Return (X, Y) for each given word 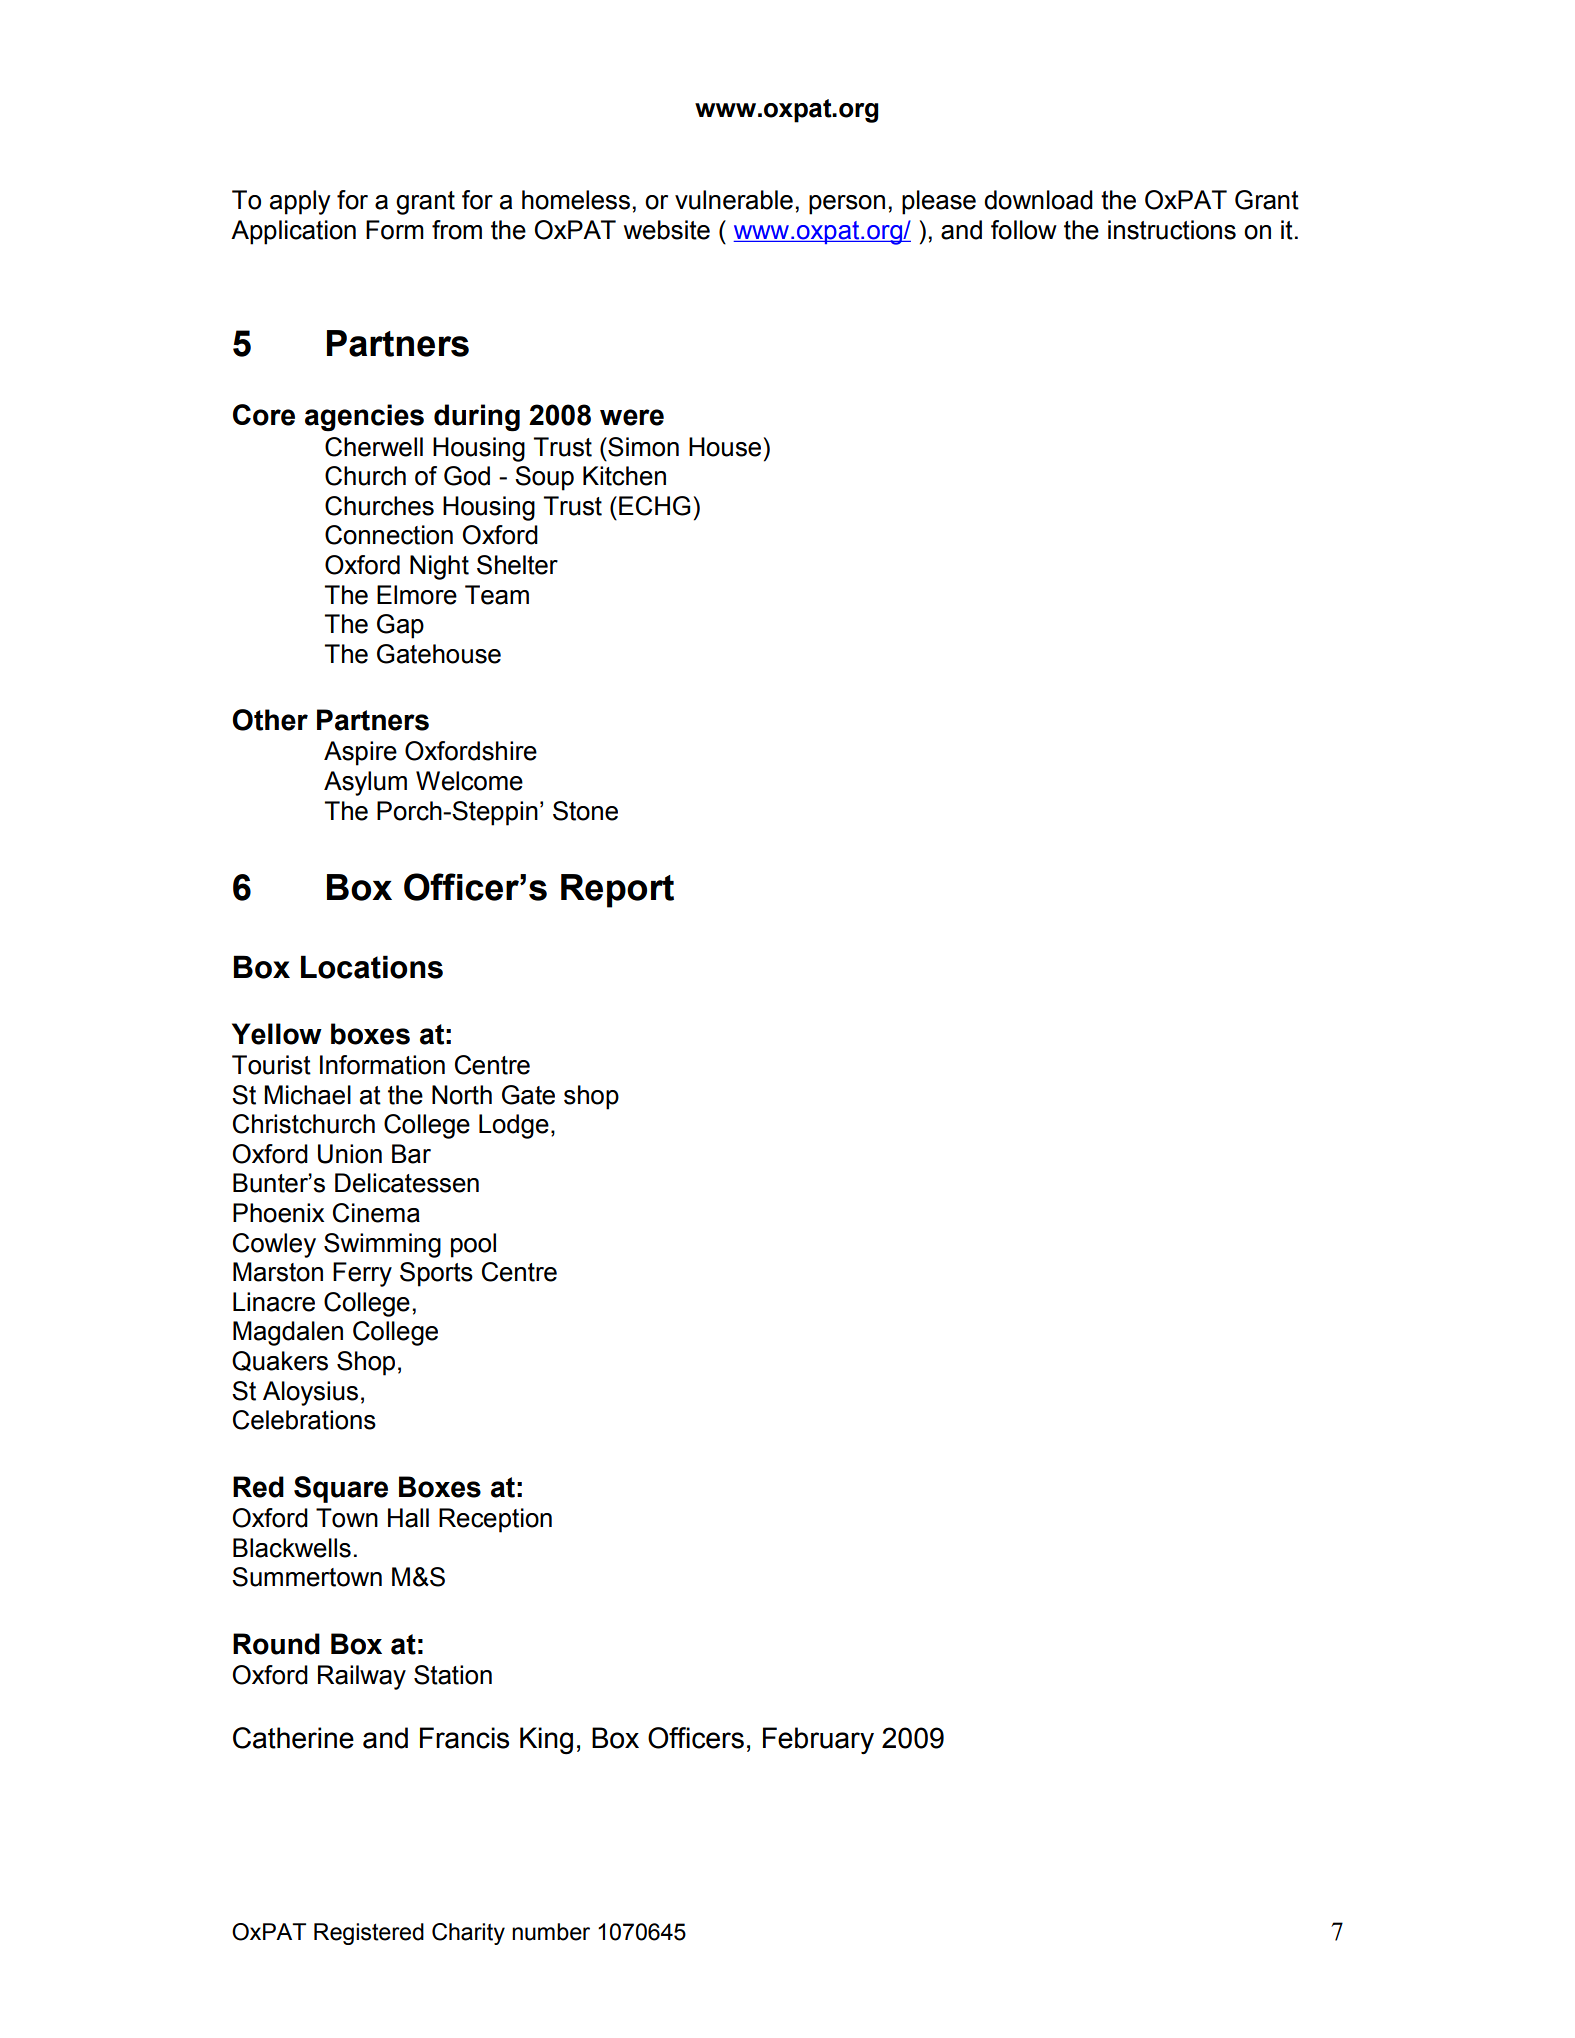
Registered (369, 1934)
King (546, 1741)
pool (473, 1245)
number (551, 1932)
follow (1024, 230)
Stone (585, 811)
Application (293, 232)
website (667, 230)
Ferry (362, 1274)
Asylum (365, 783)
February (818, 1740)
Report (617, 891)
